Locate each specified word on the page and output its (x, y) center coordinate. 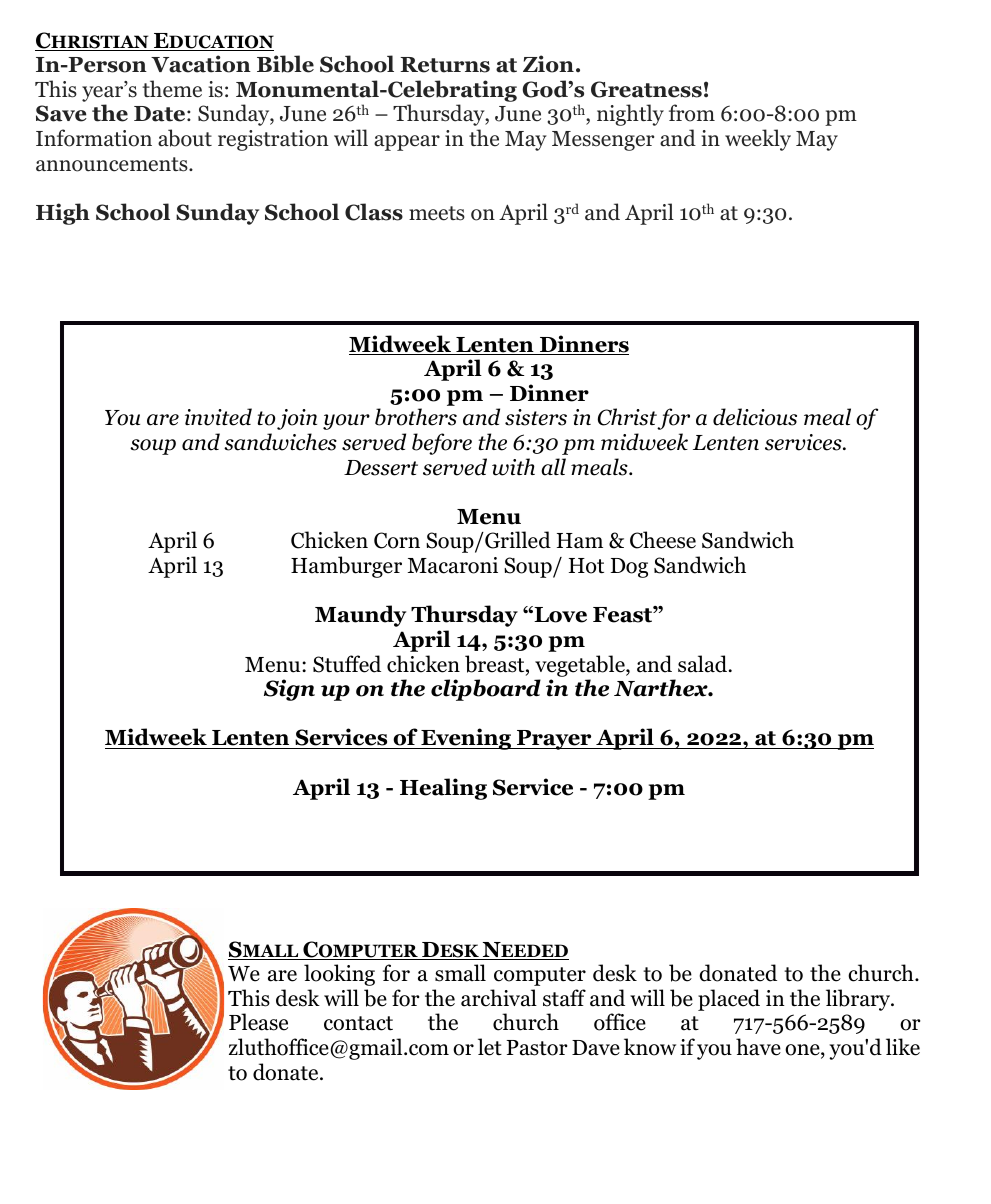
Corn (397, 540)
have (758, 1047)
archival (499, 998)
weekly (758, 140)
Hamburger (346, 567)
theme (172, 89)
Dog (629, 568)
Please (258, 1022)
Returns (445, 65)
